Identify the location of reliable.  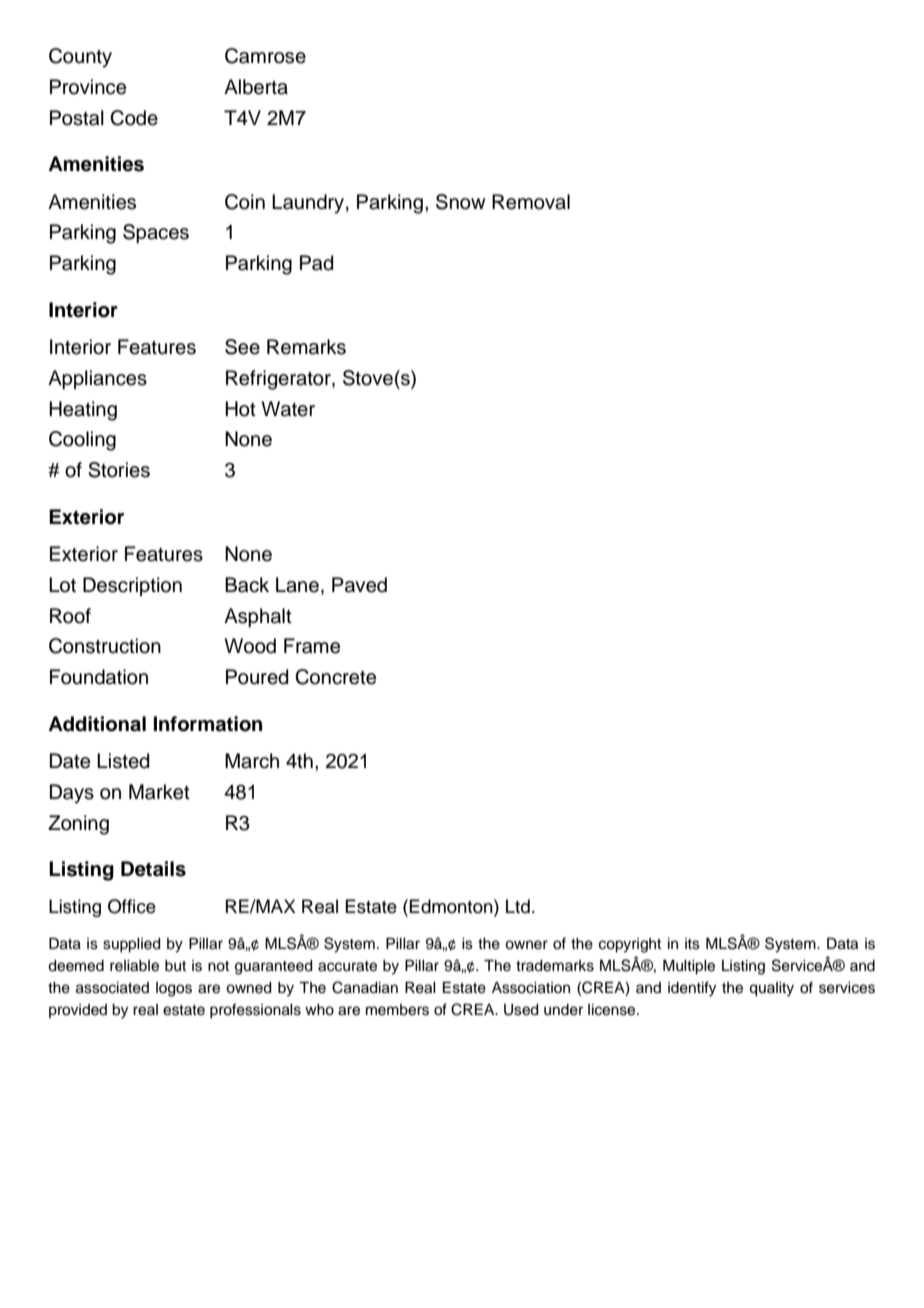
(134, 966).
